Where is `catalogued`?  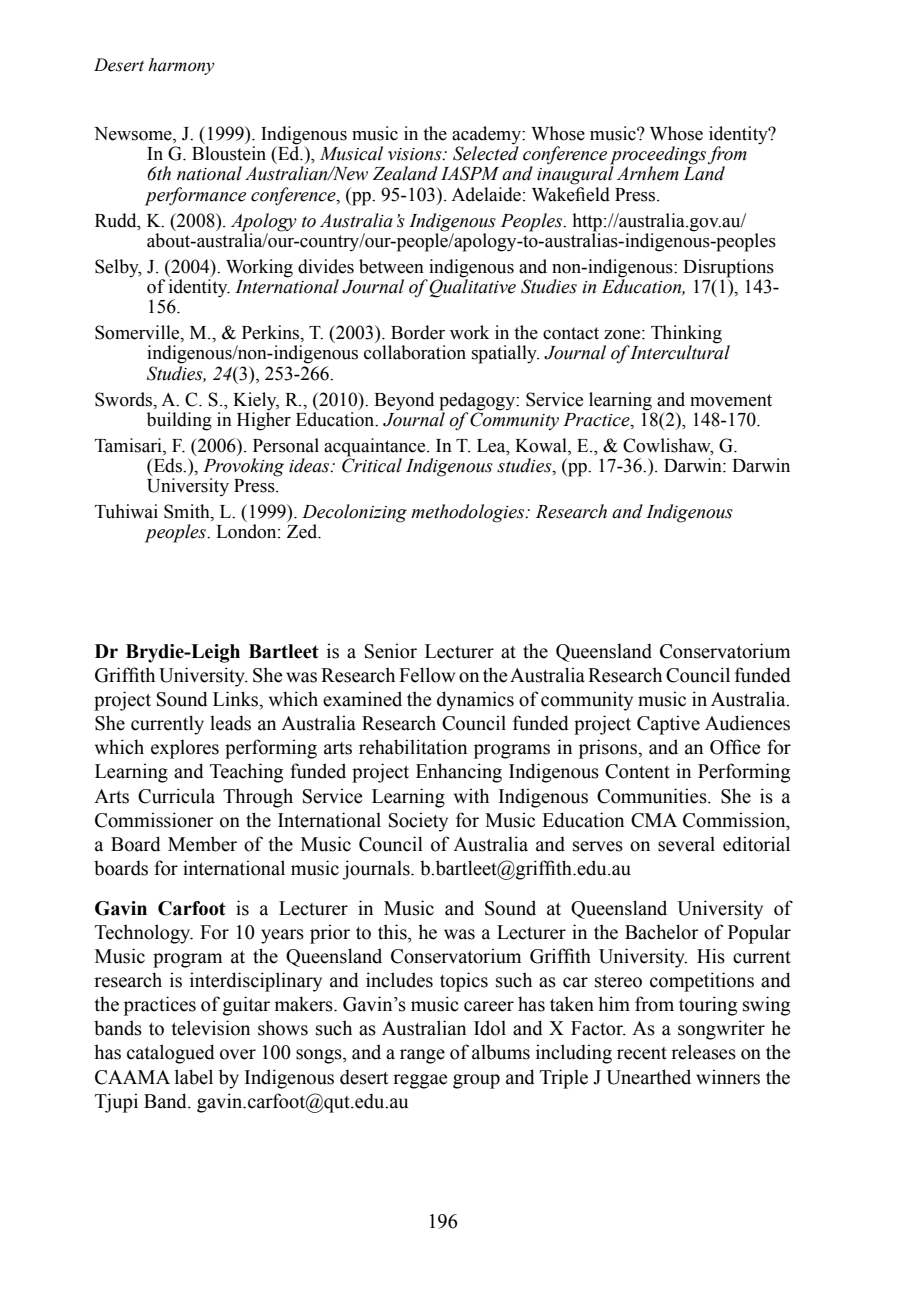
catalogued is located at coordinates (171, 1054).
